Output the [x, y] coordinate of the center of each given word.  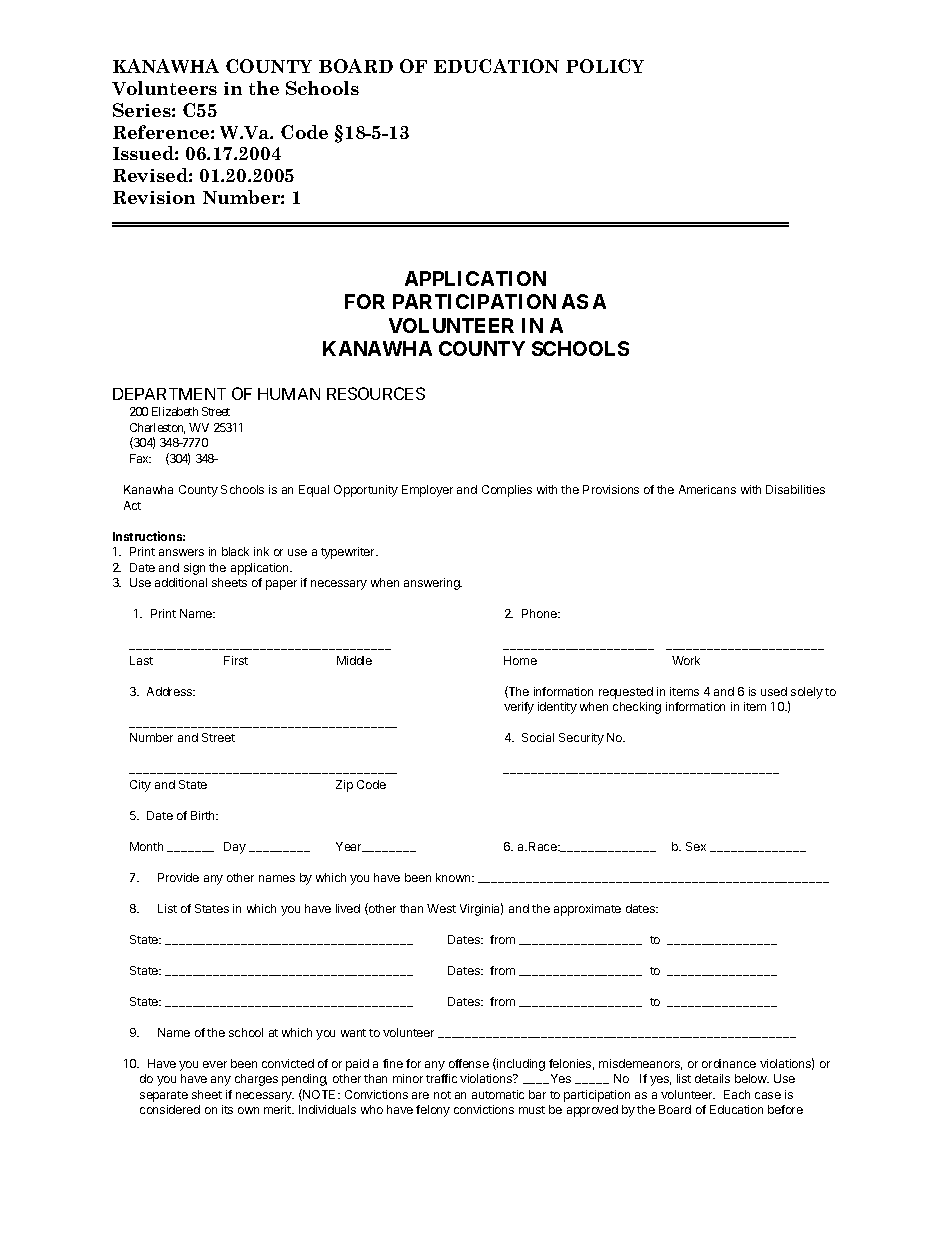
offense [469, 1063]
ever [215, 1064]
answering [433, 584]
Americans [707, 489]
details [712, 1078]
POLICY [605, 66]
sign [194, 569]
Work [686, 660]
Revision [154, 197]
